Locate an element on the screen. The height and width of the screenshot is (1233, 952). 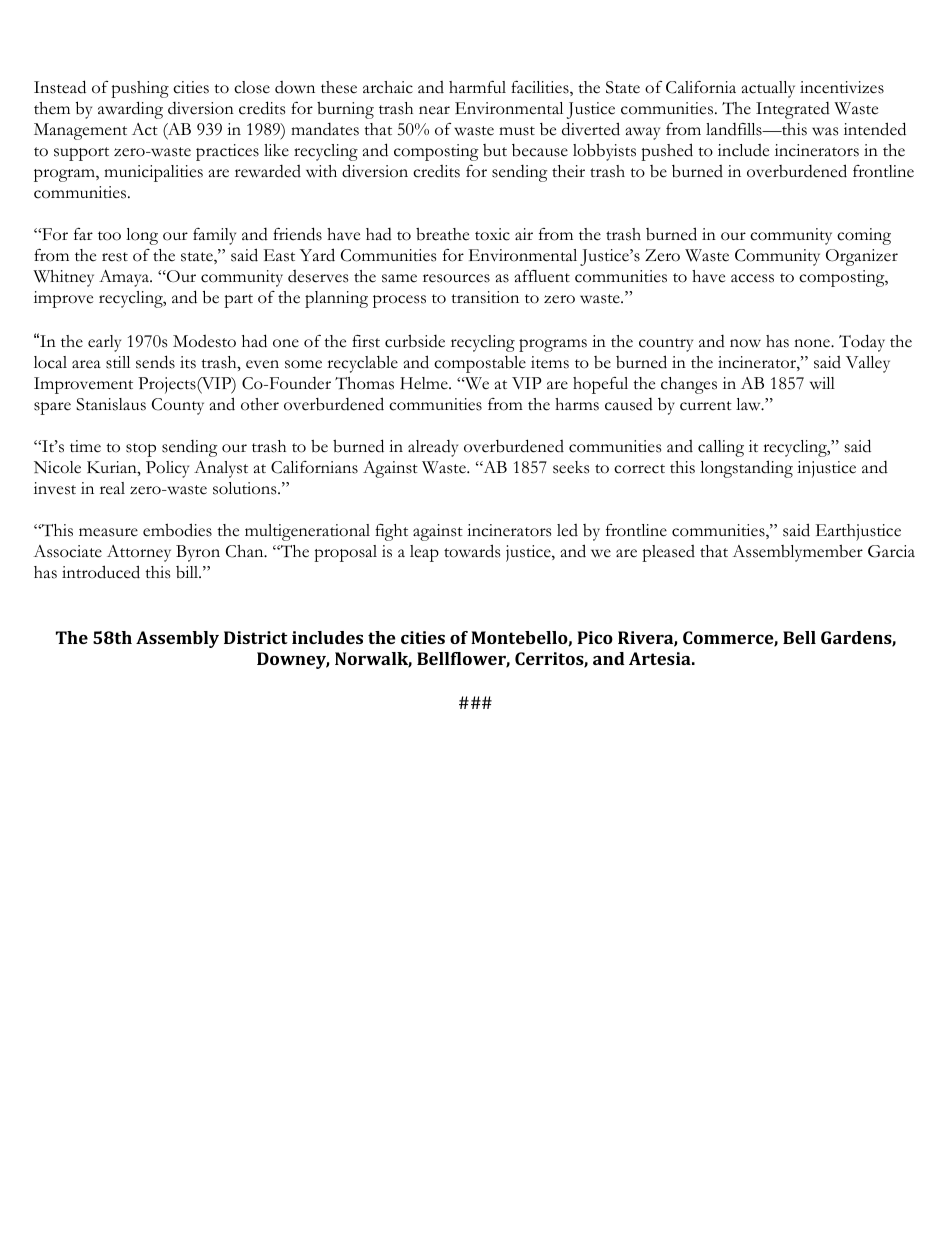
seeks is located at coordinates (571, 467).
